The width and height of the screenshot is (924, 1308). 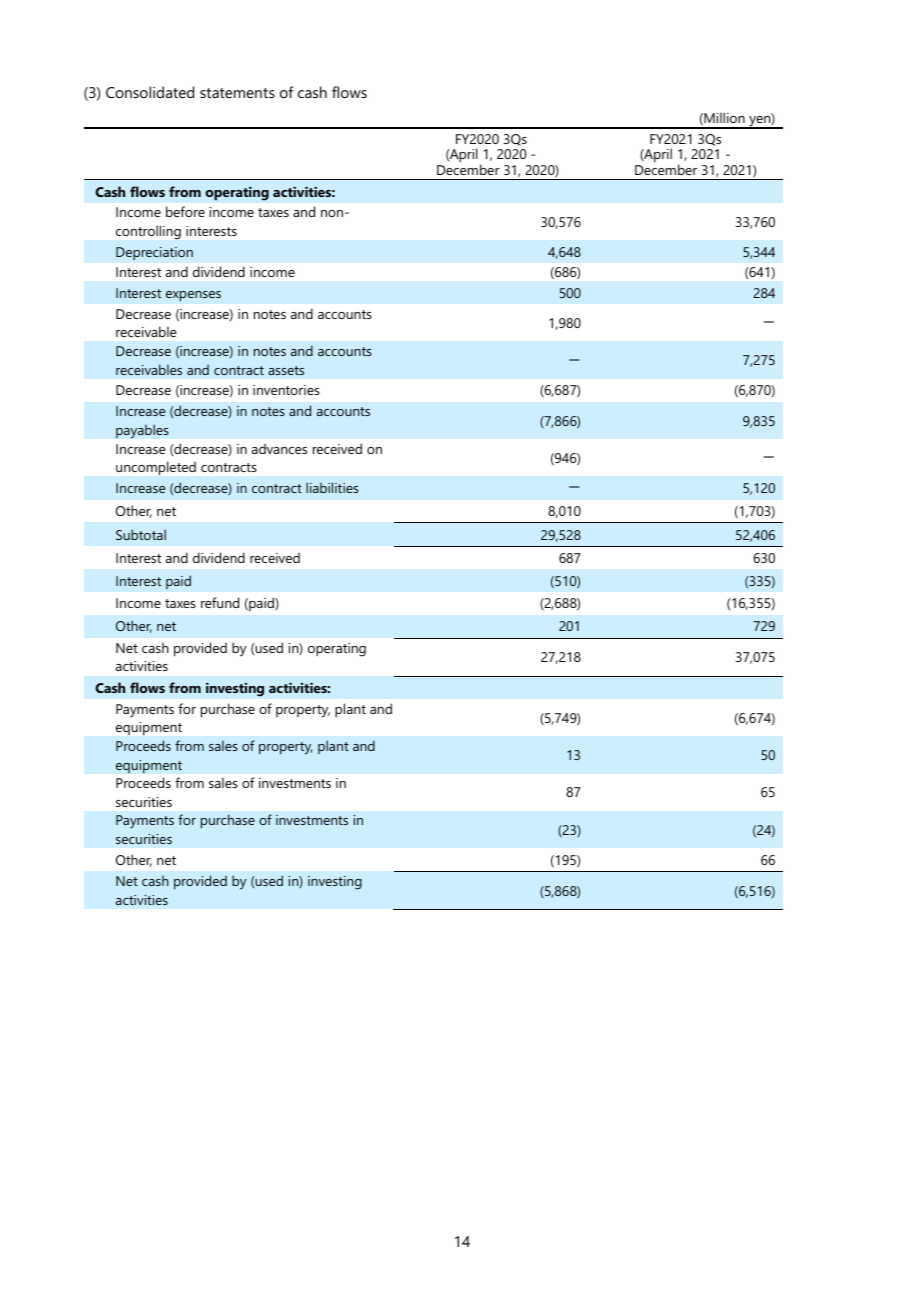 I want to click on liabilities, so click(x=332, y=487).
